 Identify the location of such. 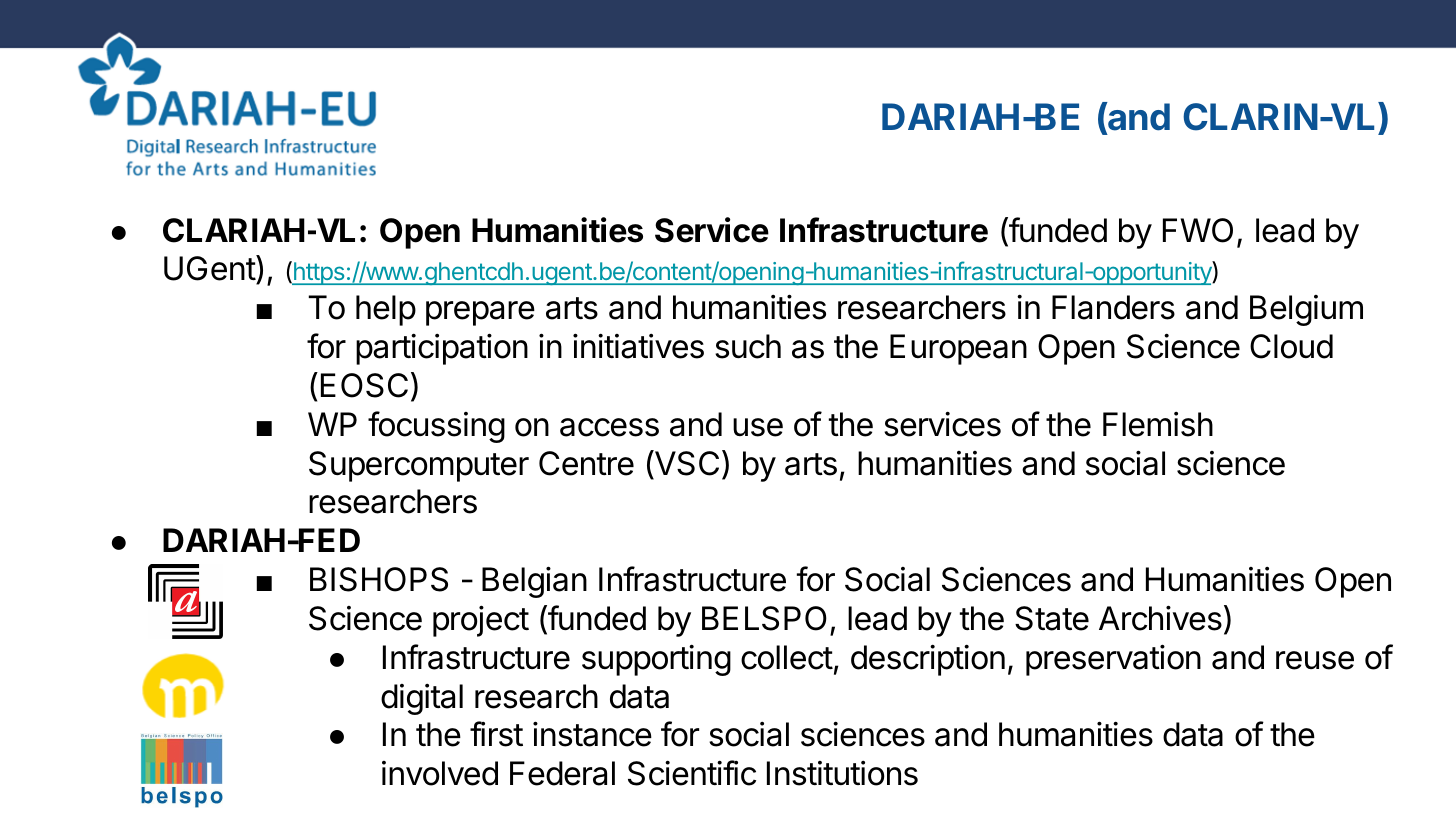
(748, 346).
